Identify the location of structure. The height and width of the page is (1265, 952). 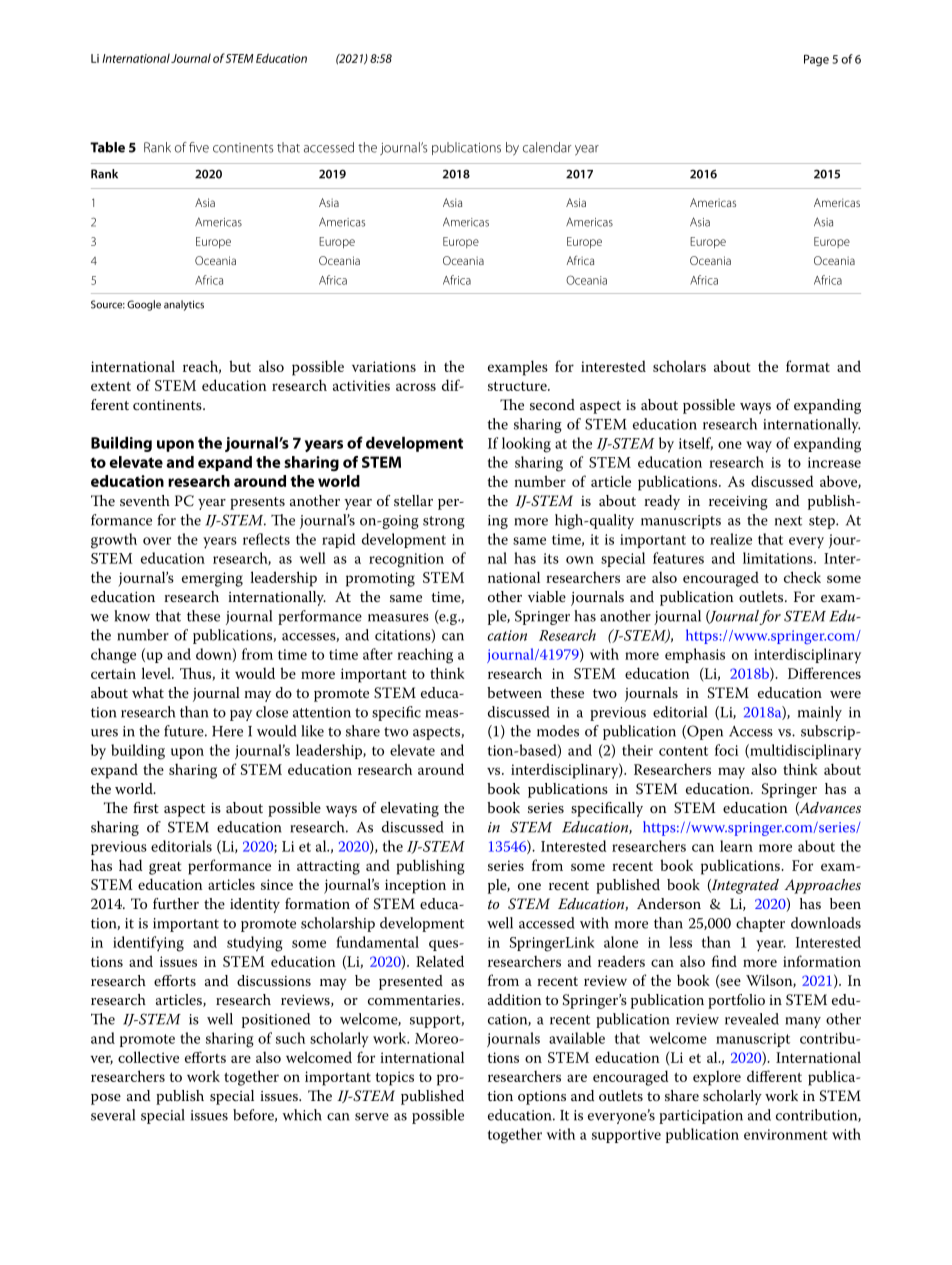
(518, 386).
